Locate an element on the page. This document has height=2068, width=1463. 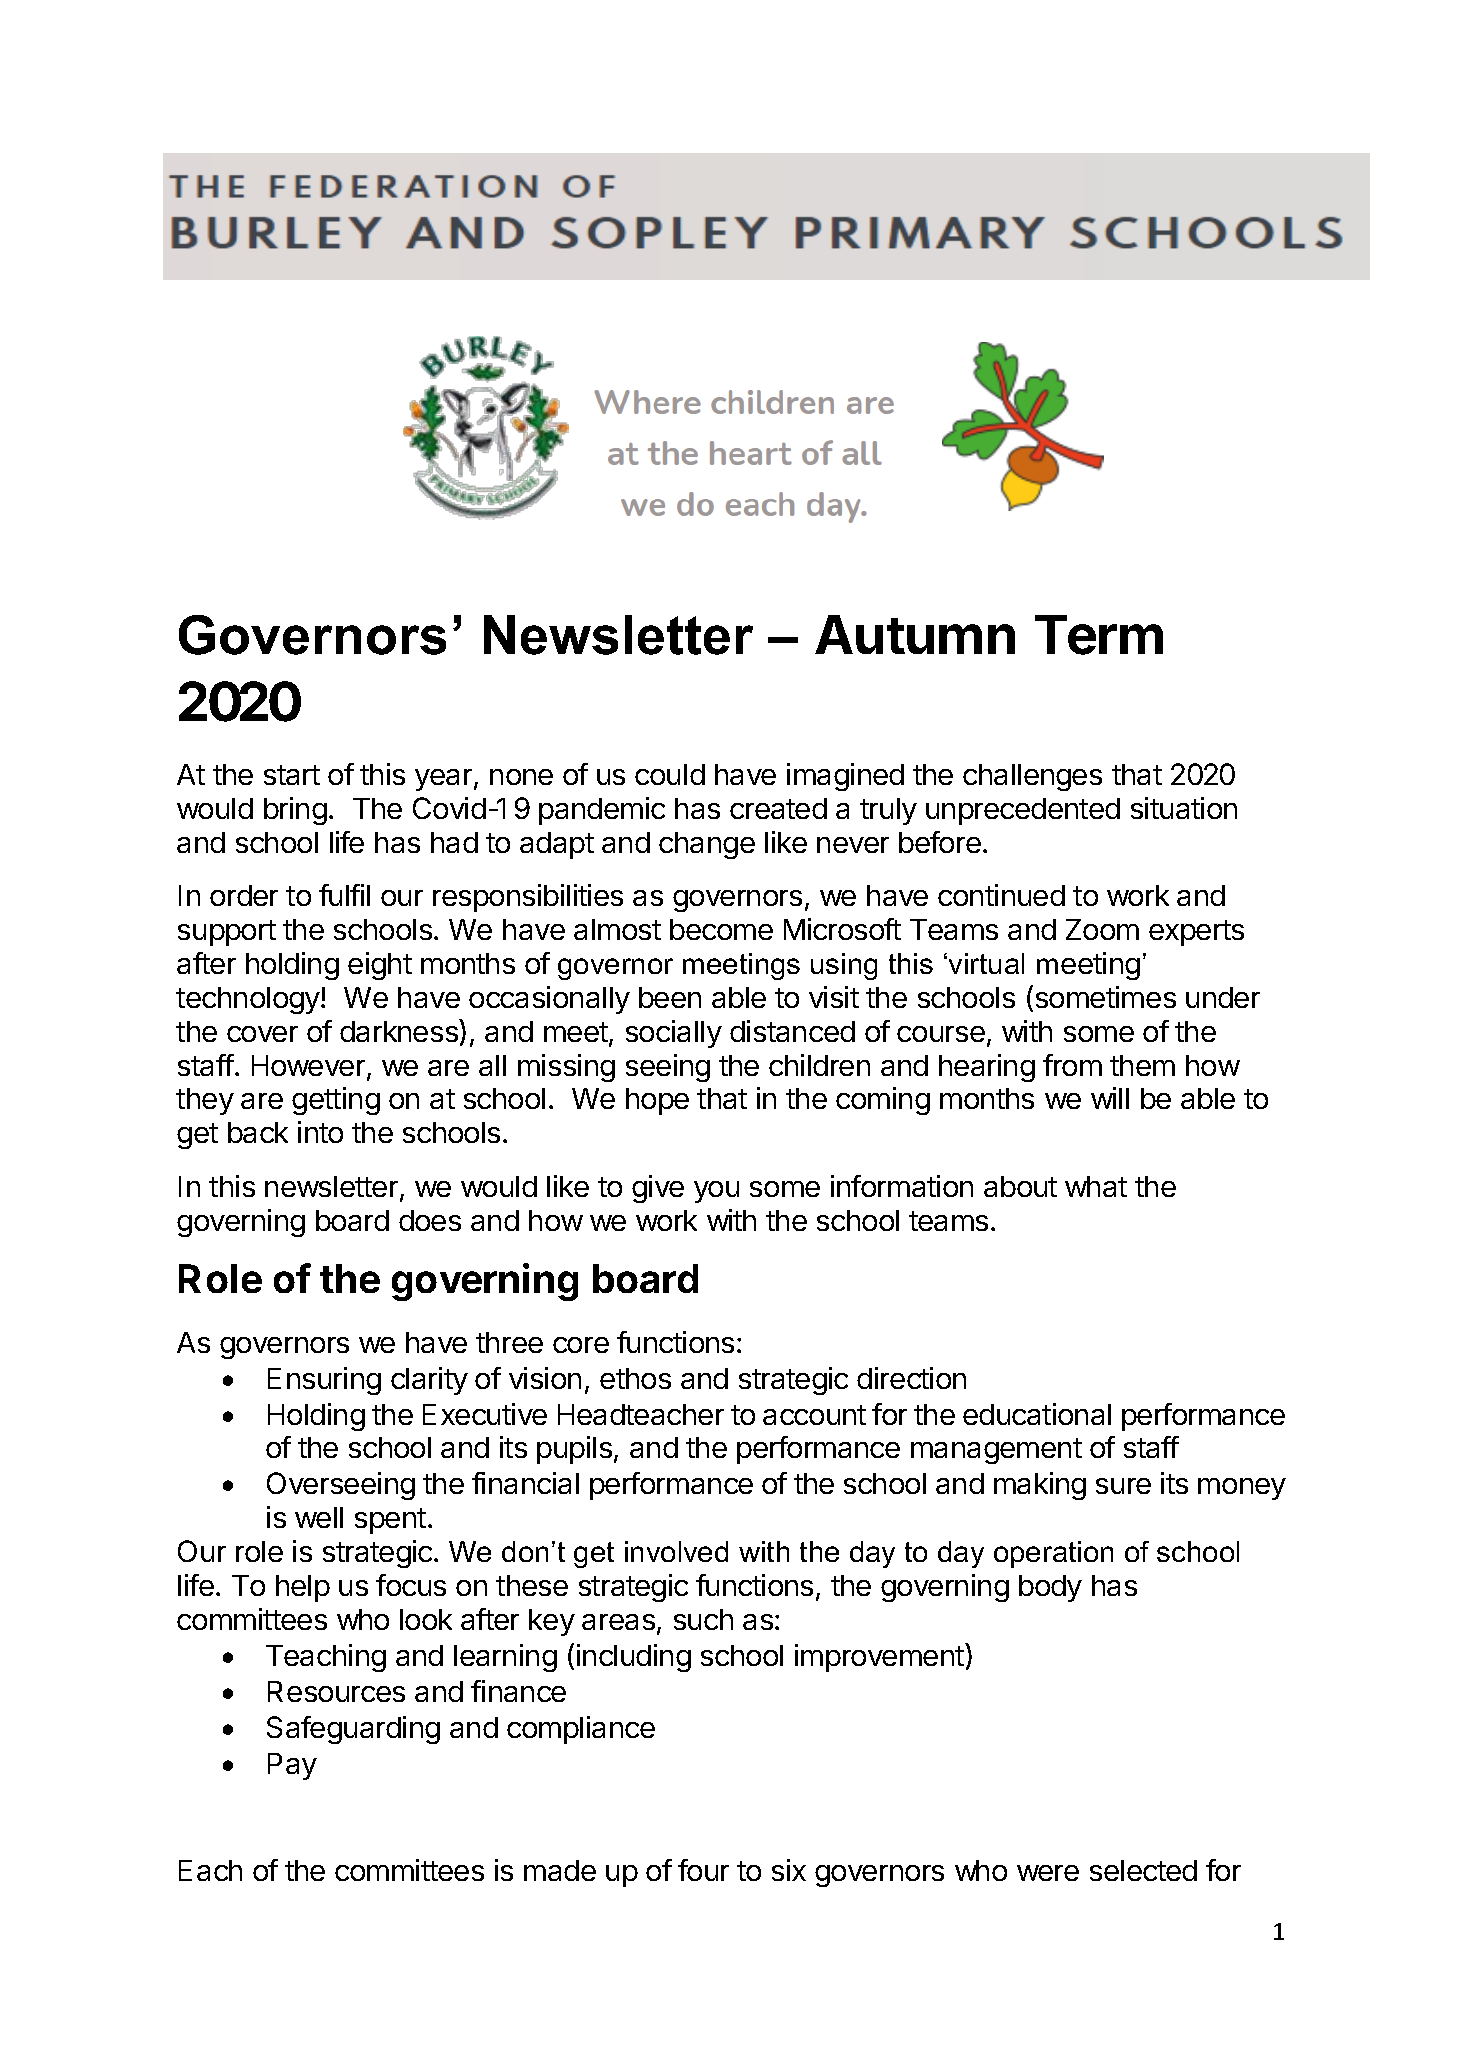
four is located at coordinates (703, 1870).
